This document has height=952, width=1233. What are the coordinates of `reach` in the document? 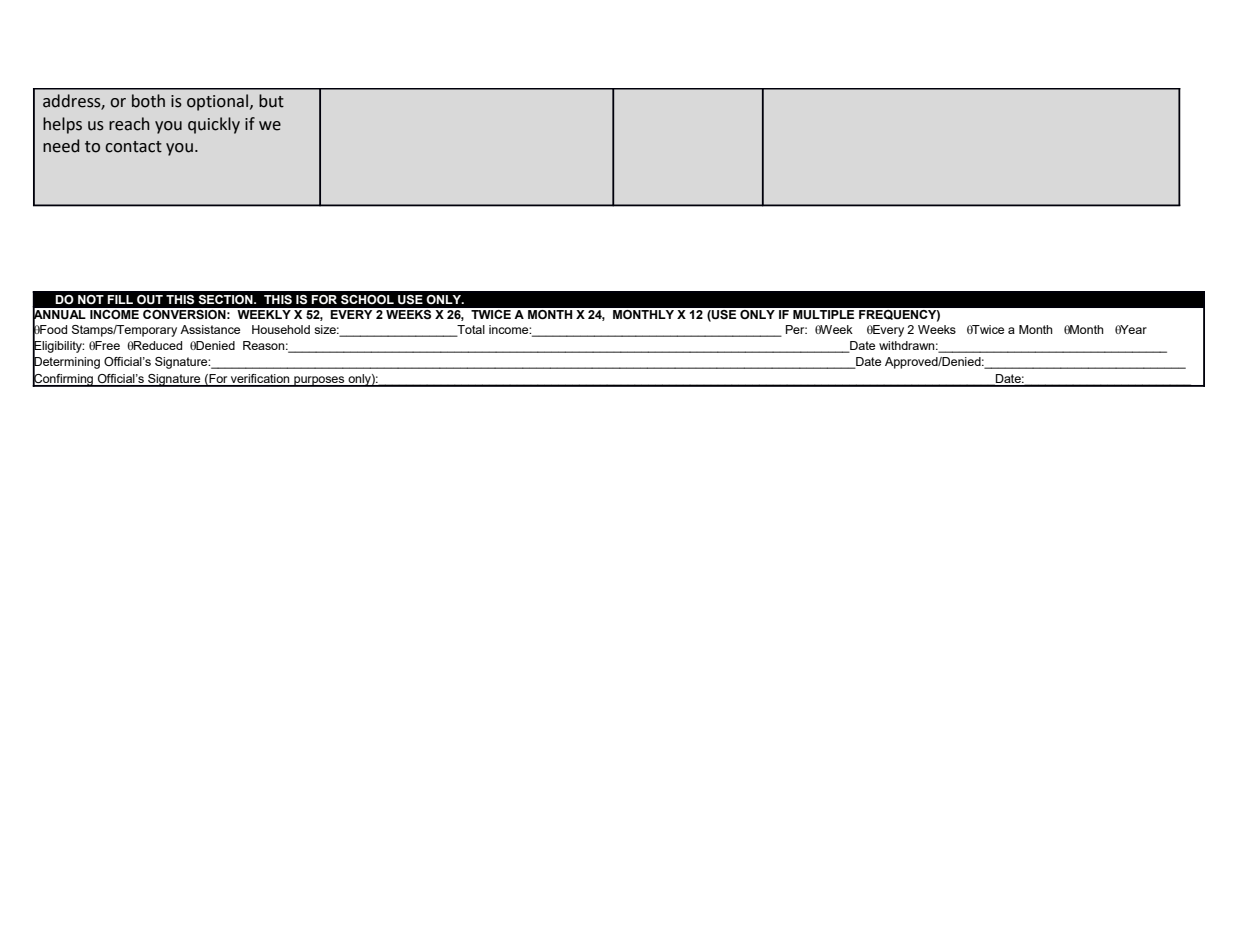 It's located at (129, 124).
